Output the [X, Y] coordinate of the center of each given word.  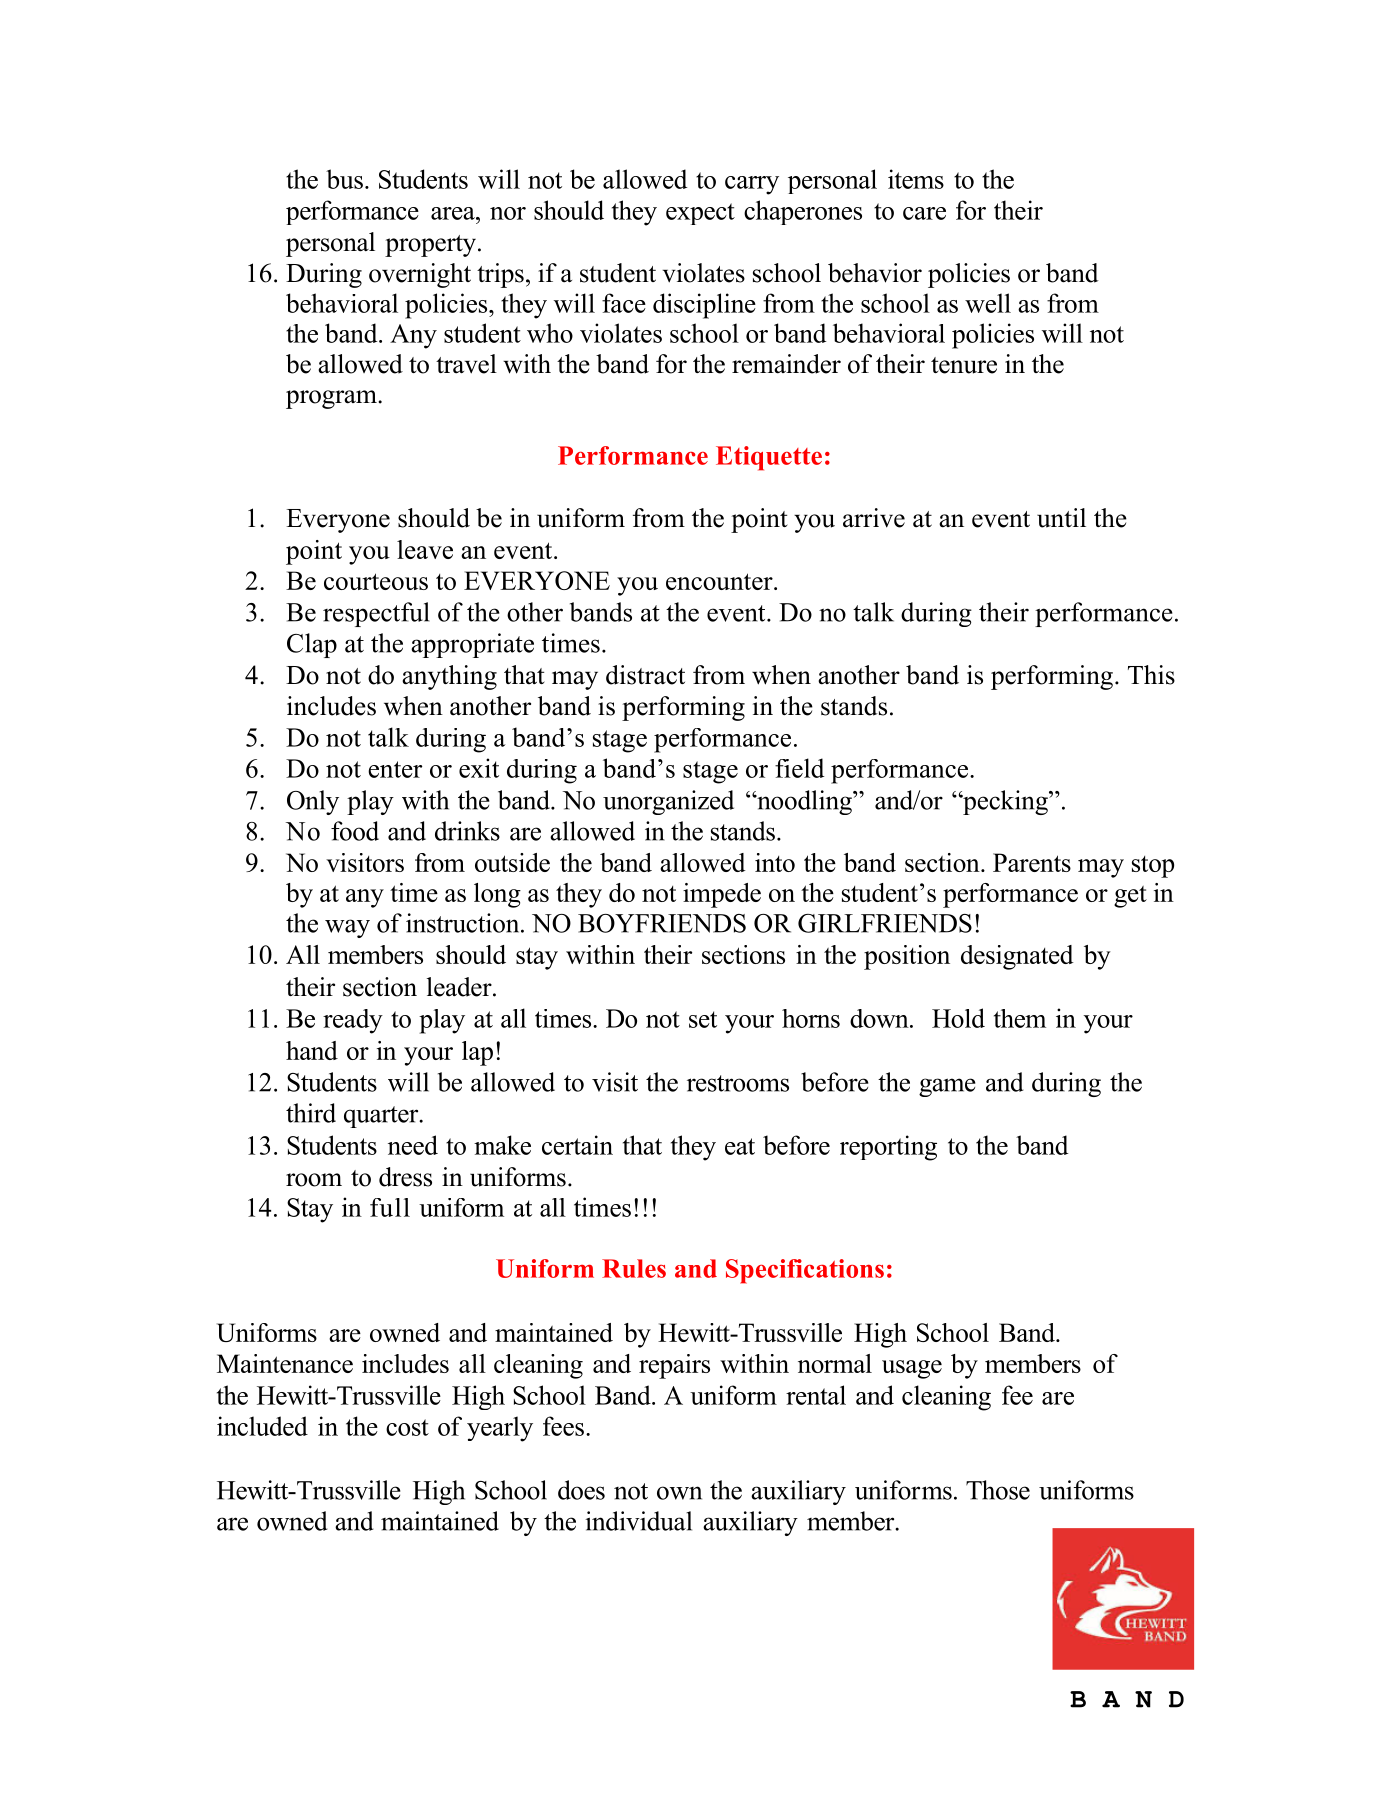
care [924, 213]
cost [407, 1427]
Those [998, 1490]
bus [344, 179]
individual [638, 1521]
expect [700, 214]
